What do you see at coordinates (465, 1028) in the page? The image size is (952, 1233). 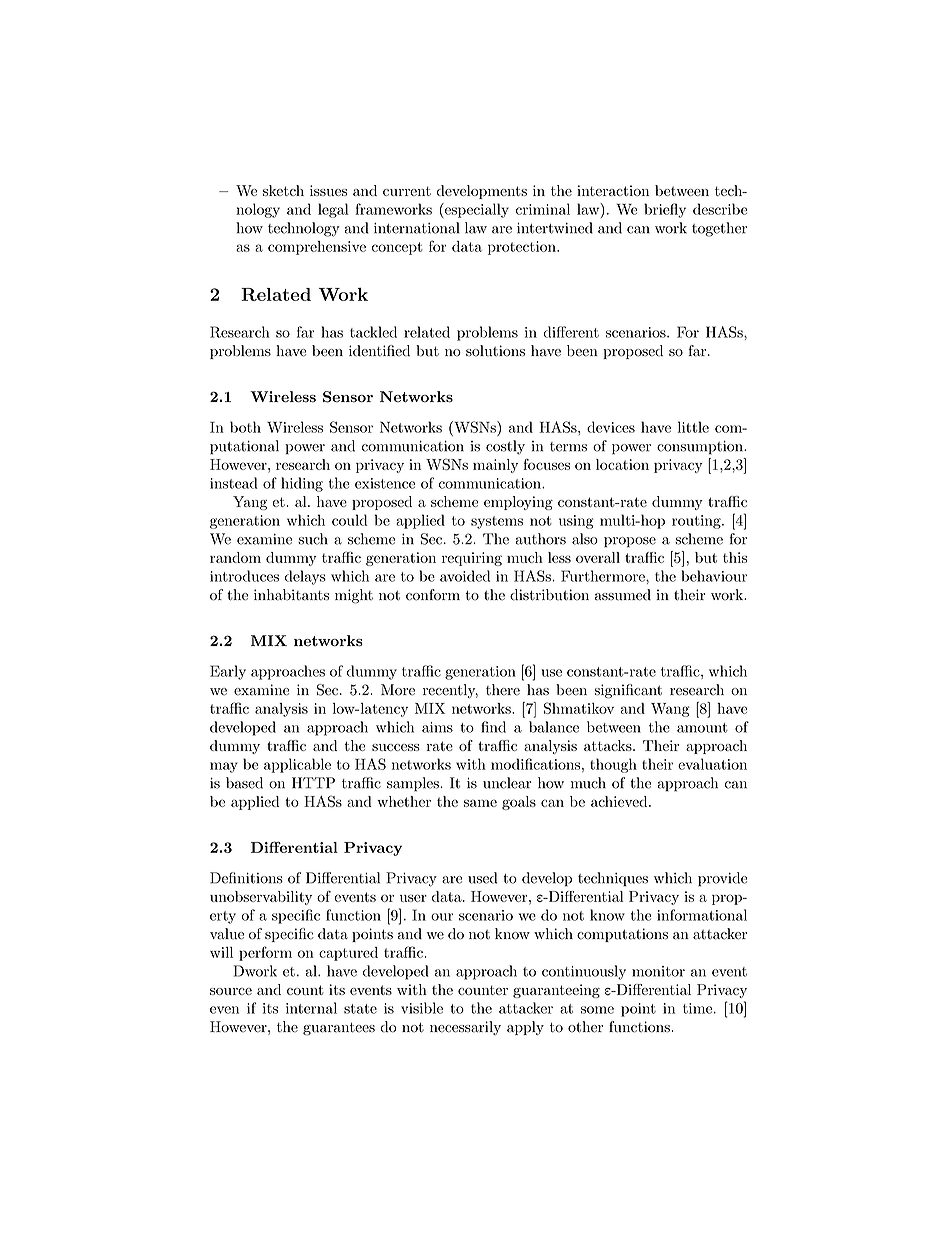 I see `necessarily` at bounding box center [465, 1028].
